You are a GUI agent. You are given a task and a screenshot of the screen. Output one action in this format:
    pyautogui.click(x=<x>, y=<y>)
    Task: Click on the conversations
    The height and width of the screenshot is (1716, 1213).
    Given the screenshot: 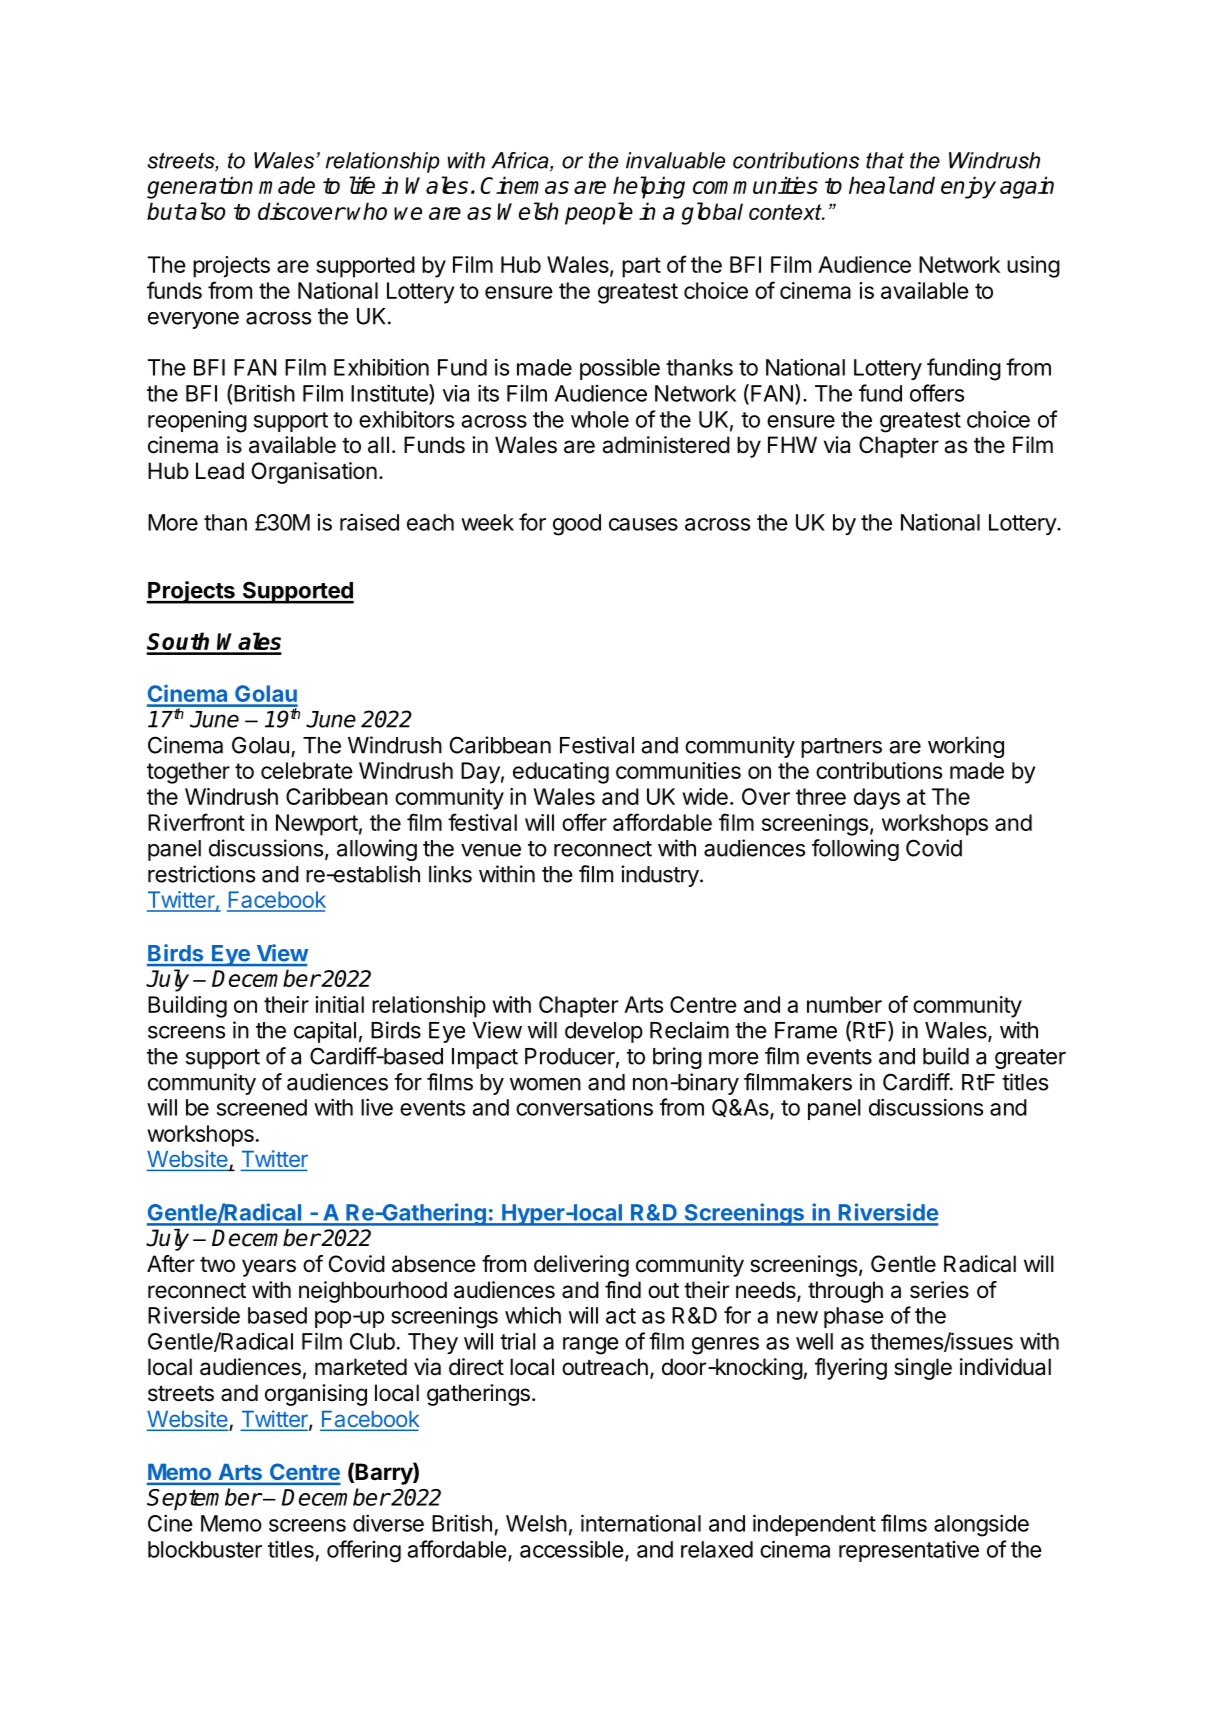 What is the action you would take?
    pyautogui.click(x=584, y=1107)
